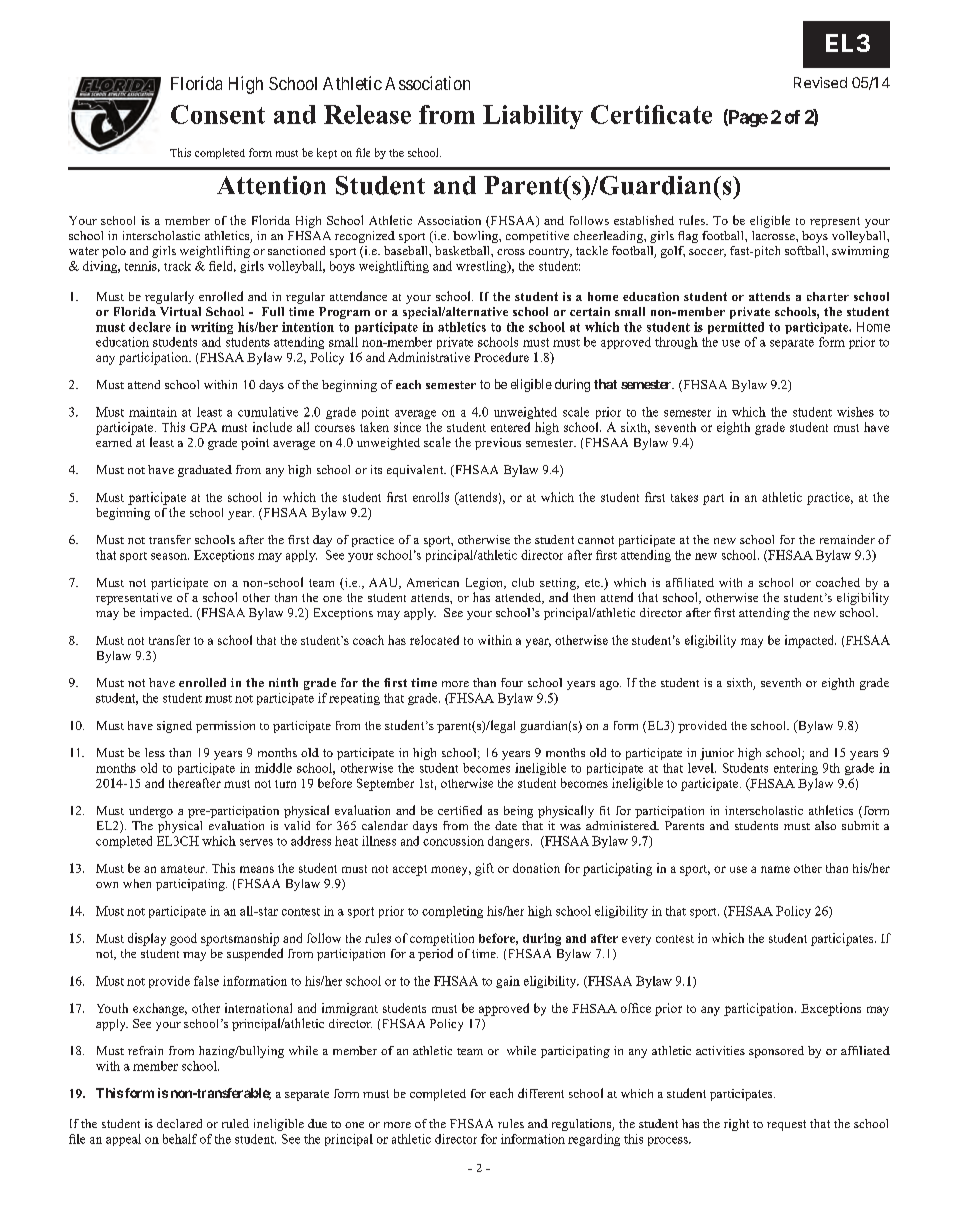 The image size is (958, 1232). Describe the element at coordinates (541, 1093) in the screenshot. I see `different` at that location.
